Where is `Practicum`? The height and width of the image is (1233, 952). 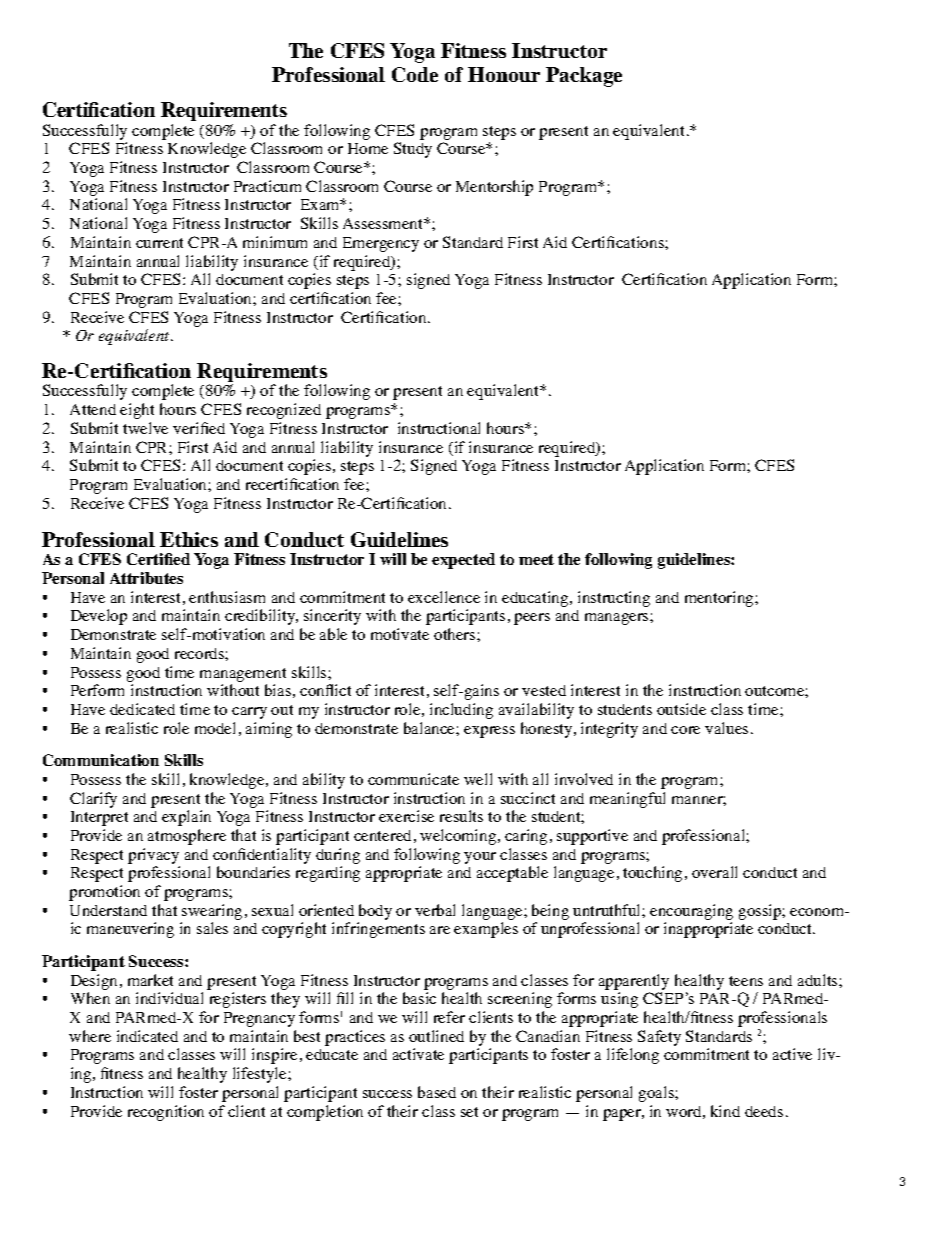 Practicum is located at coordinates (267, 186).
